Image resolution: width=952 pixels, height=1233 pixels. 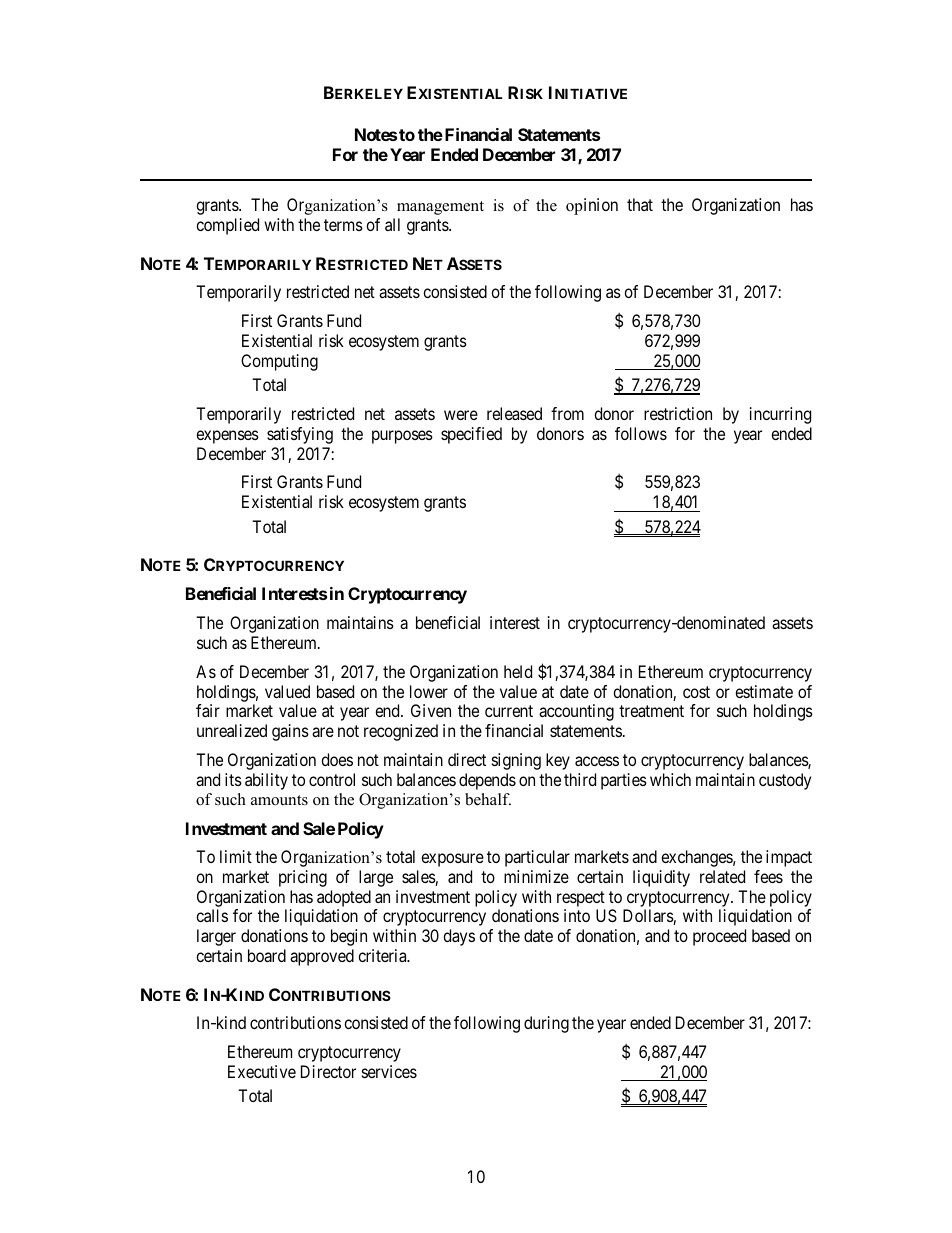 What do you see at coordinates (640, 204) in the image?
I see `that` at bounding box center [640, 204].
